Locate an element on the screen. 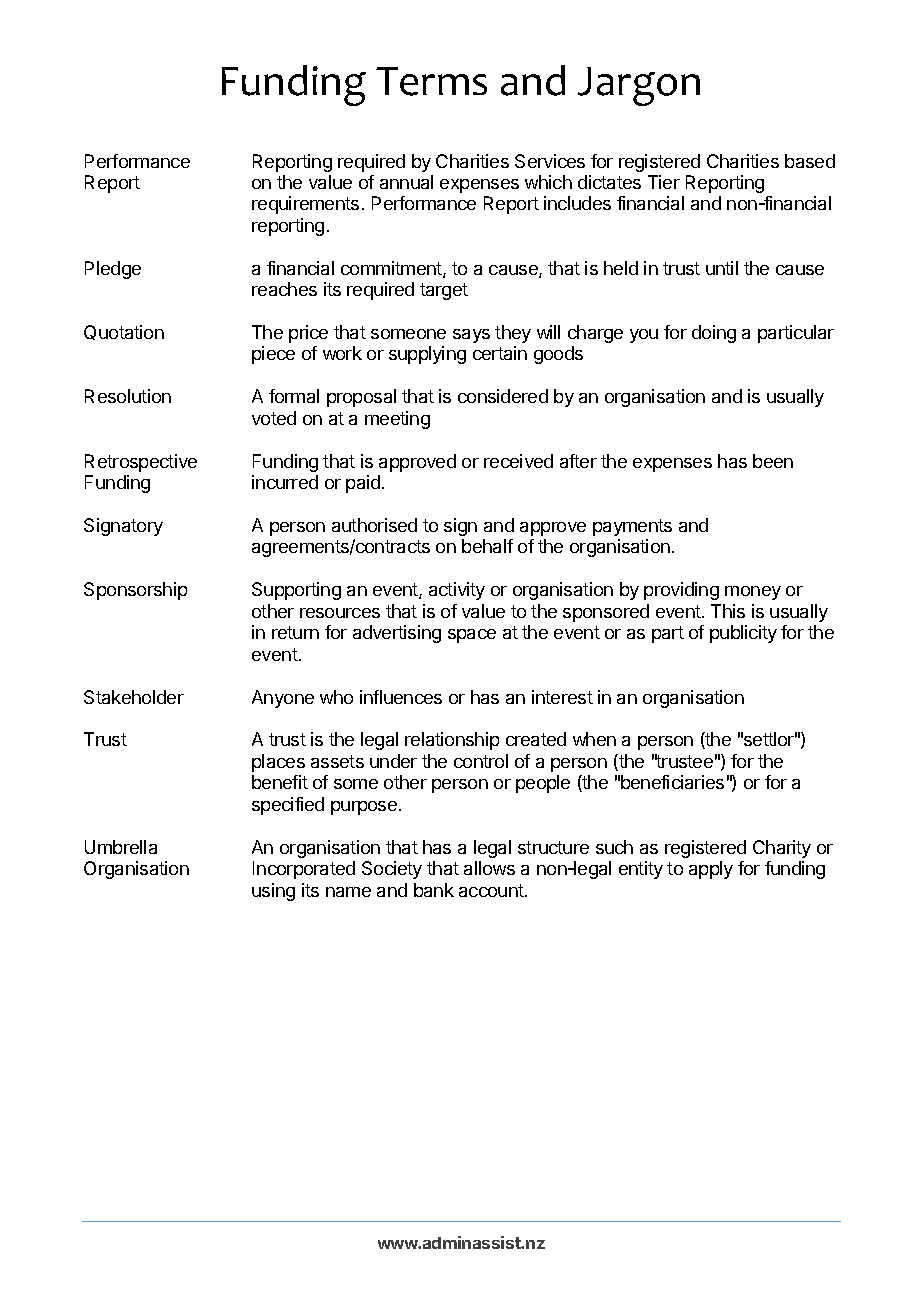 Image resolution: width=924 pixels, height=1308 pixels. using is located at coordinates (273, 892).
